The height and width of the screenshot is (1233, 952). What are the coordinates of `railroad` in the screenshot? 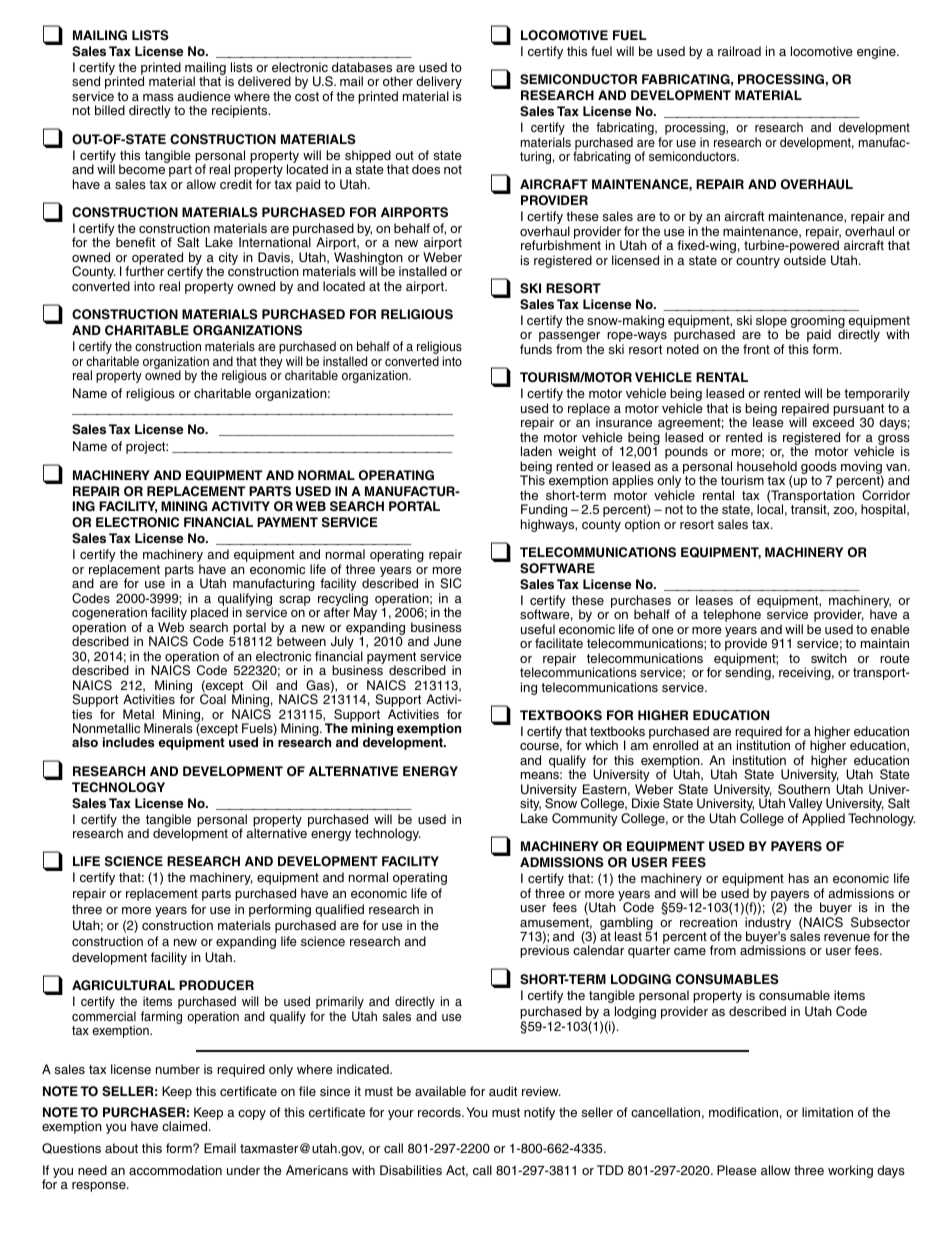 It's located at (739, 51).
